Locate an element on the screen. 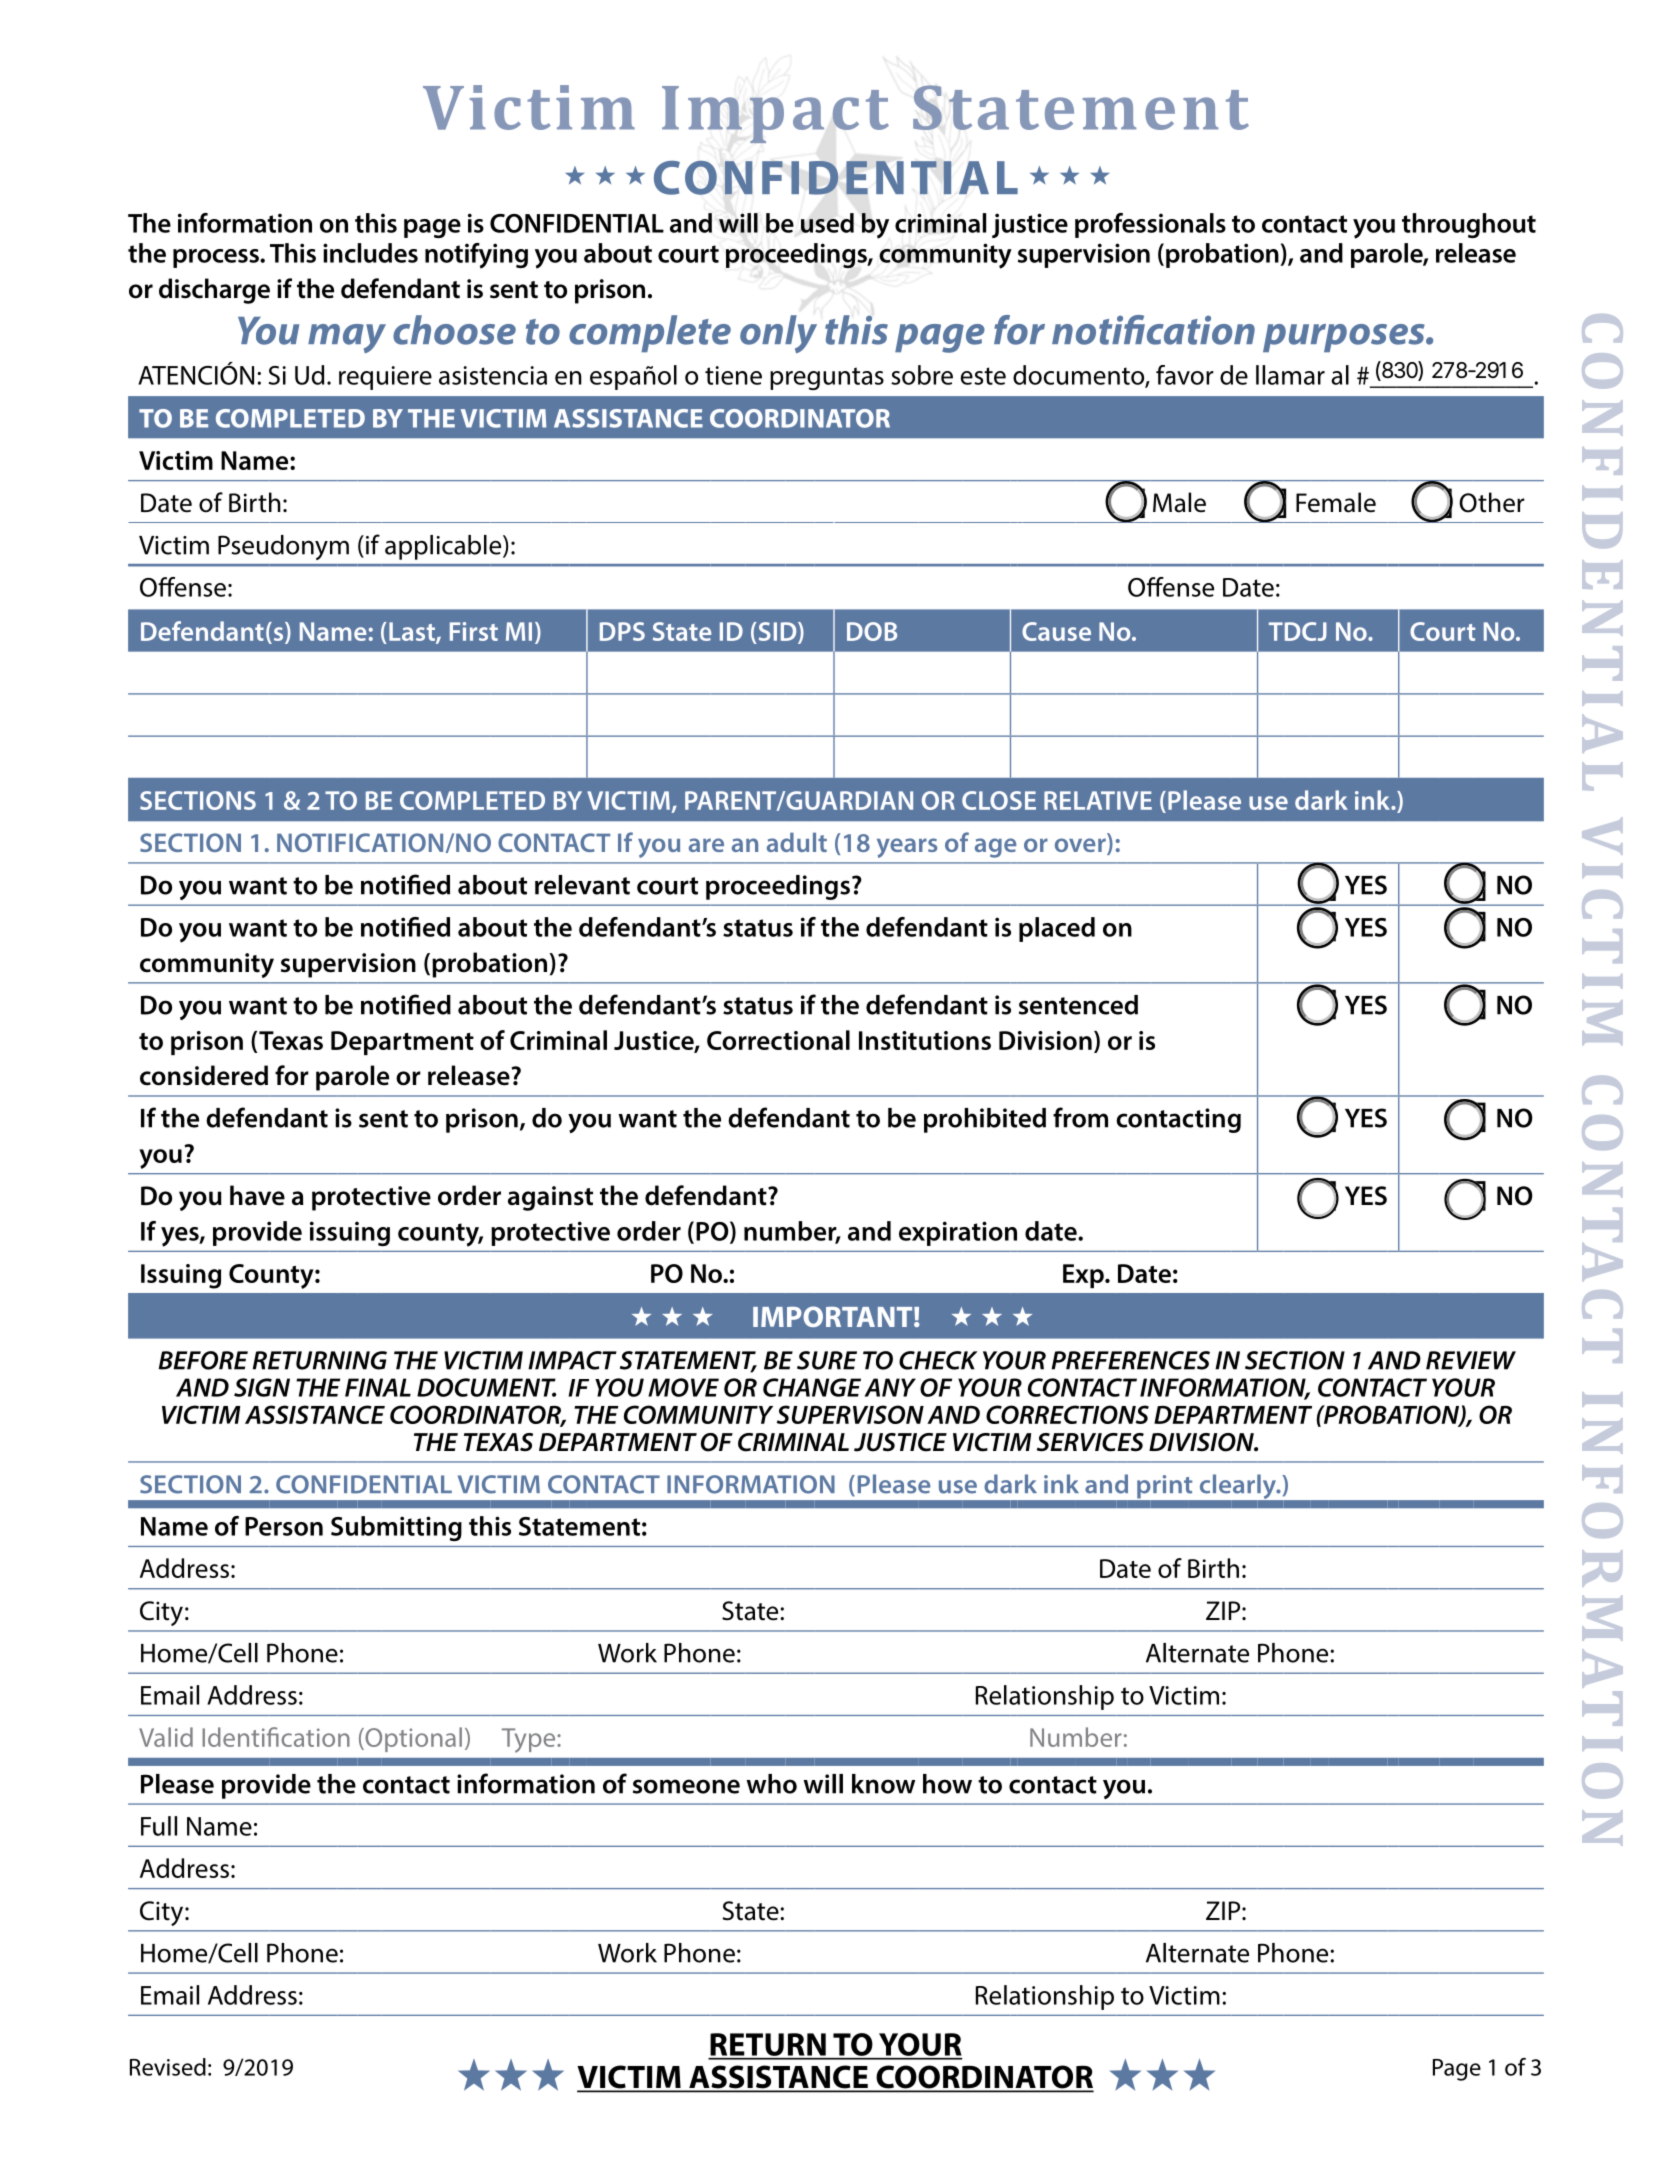 The image size is (1668, 2159). SIGN is located at coordinates (262, 1387).
